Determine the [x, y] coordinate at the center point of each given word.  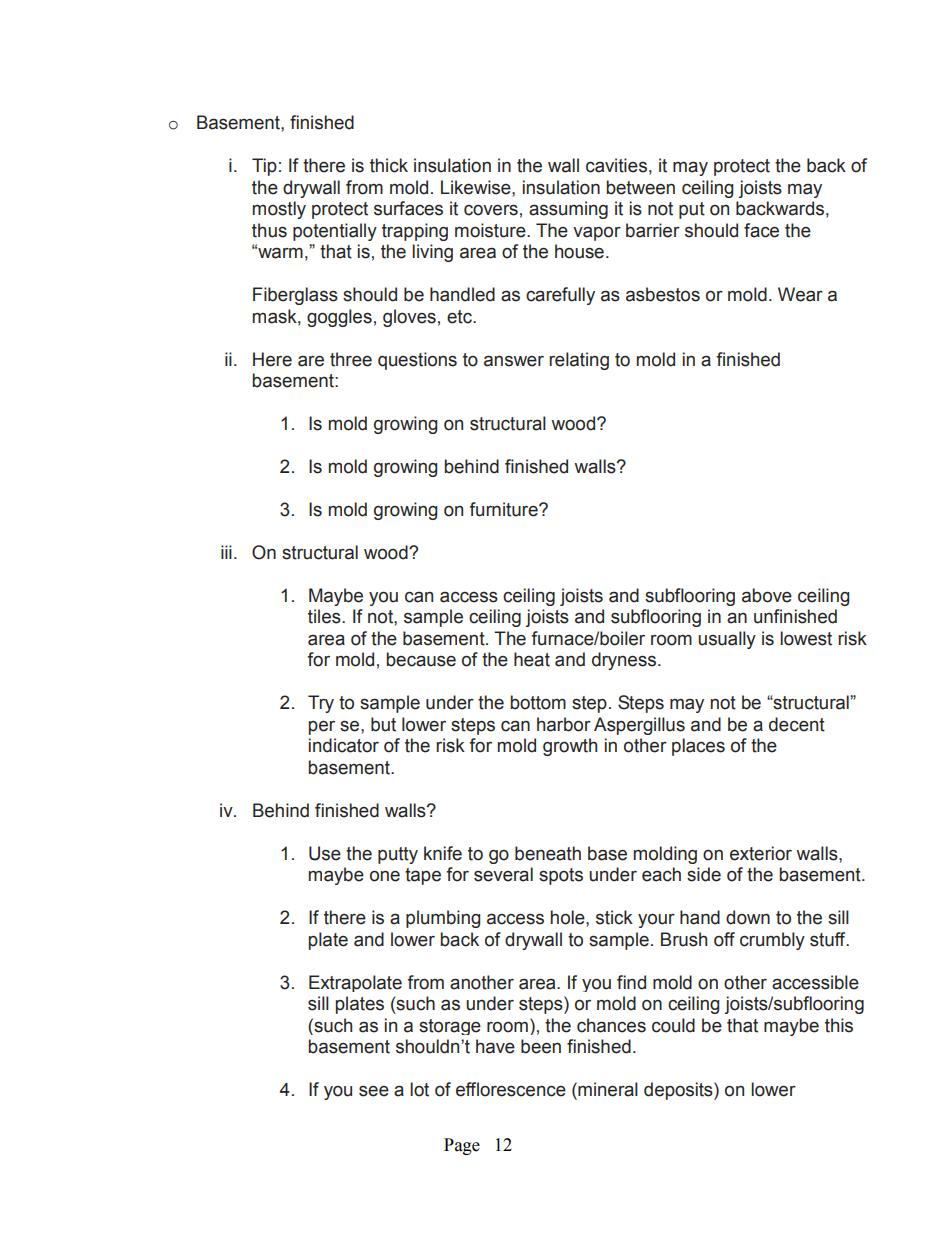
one [385, 876]
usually [727, 640]
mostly [279, 210]
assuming [568, 210]
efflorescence [511, 1089]
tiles [325, 616]
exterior [761, 853]
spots [561, 876]
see [374, 1091]
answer [514, 361]
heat [532, 659]
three [351, 359]
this [839, 1025]
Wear [800, 294]
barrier [653, 230]
